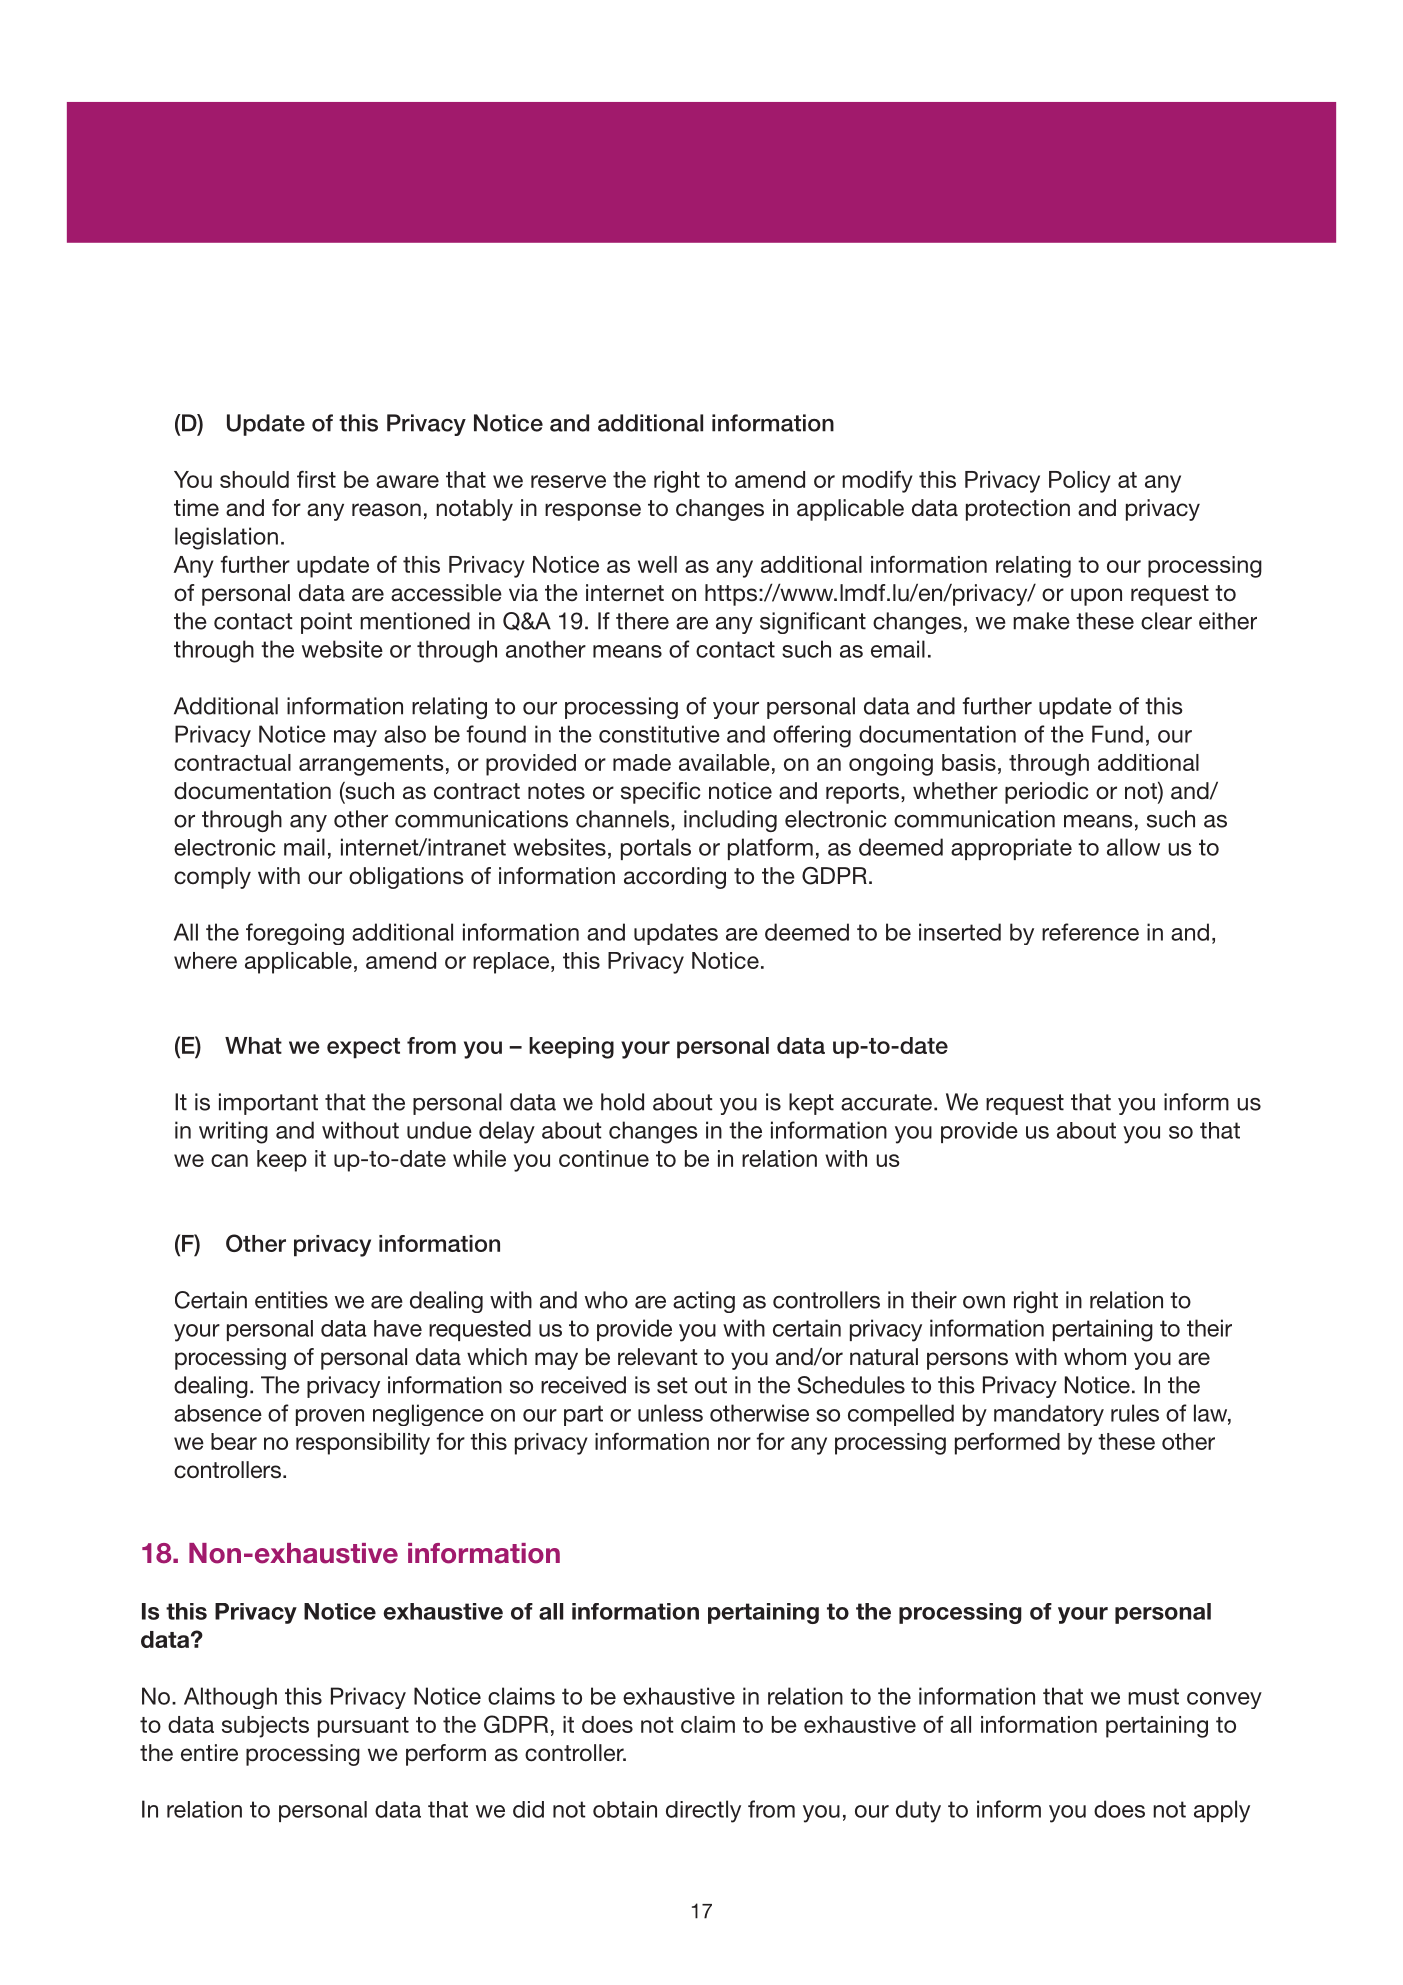 This screenshot has width=1403, height=1985. What do you see at coordinates (363, 1727) in the screenshot?
I see `pursuant` at bounding box center [363, 1727].
